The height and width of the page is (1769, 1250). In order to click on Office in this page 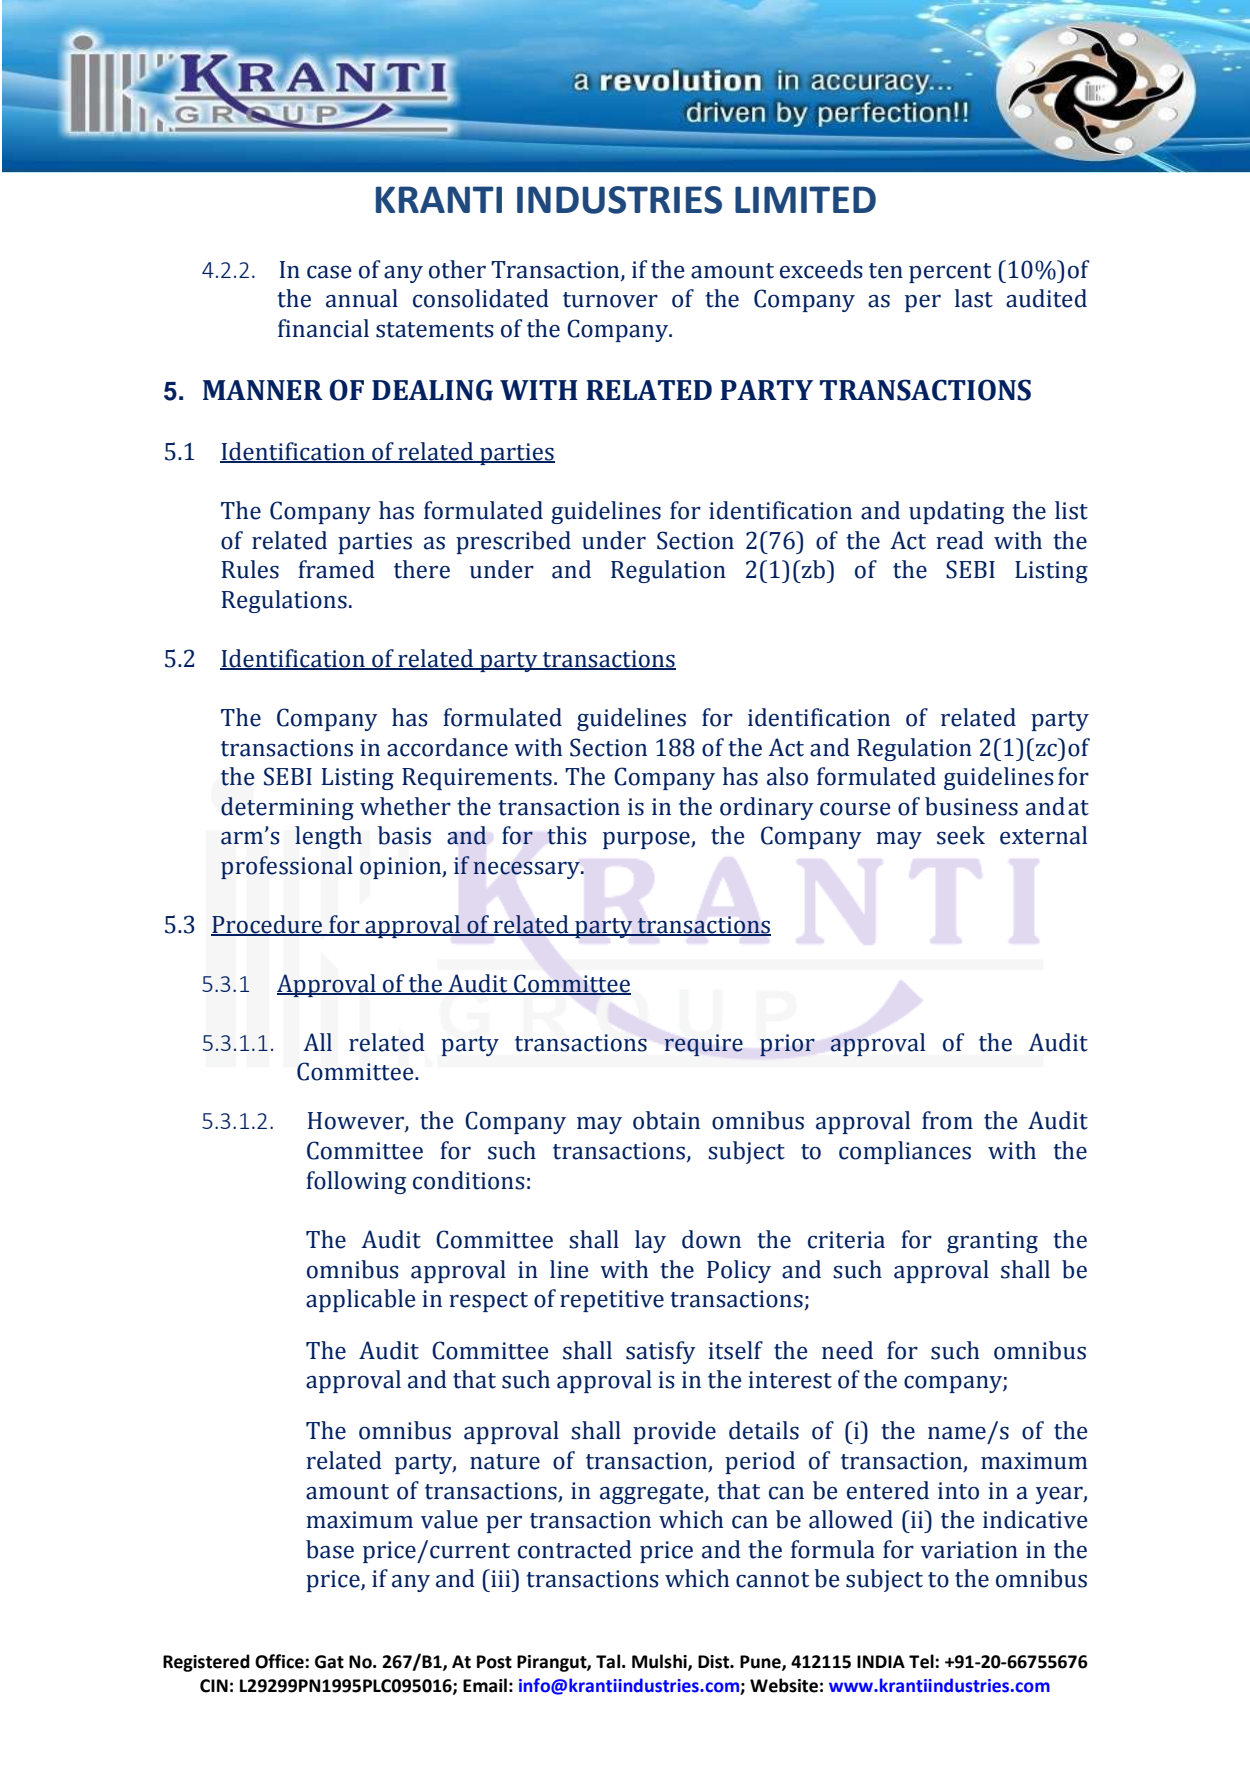, I will do `click(280, 1661)`.
